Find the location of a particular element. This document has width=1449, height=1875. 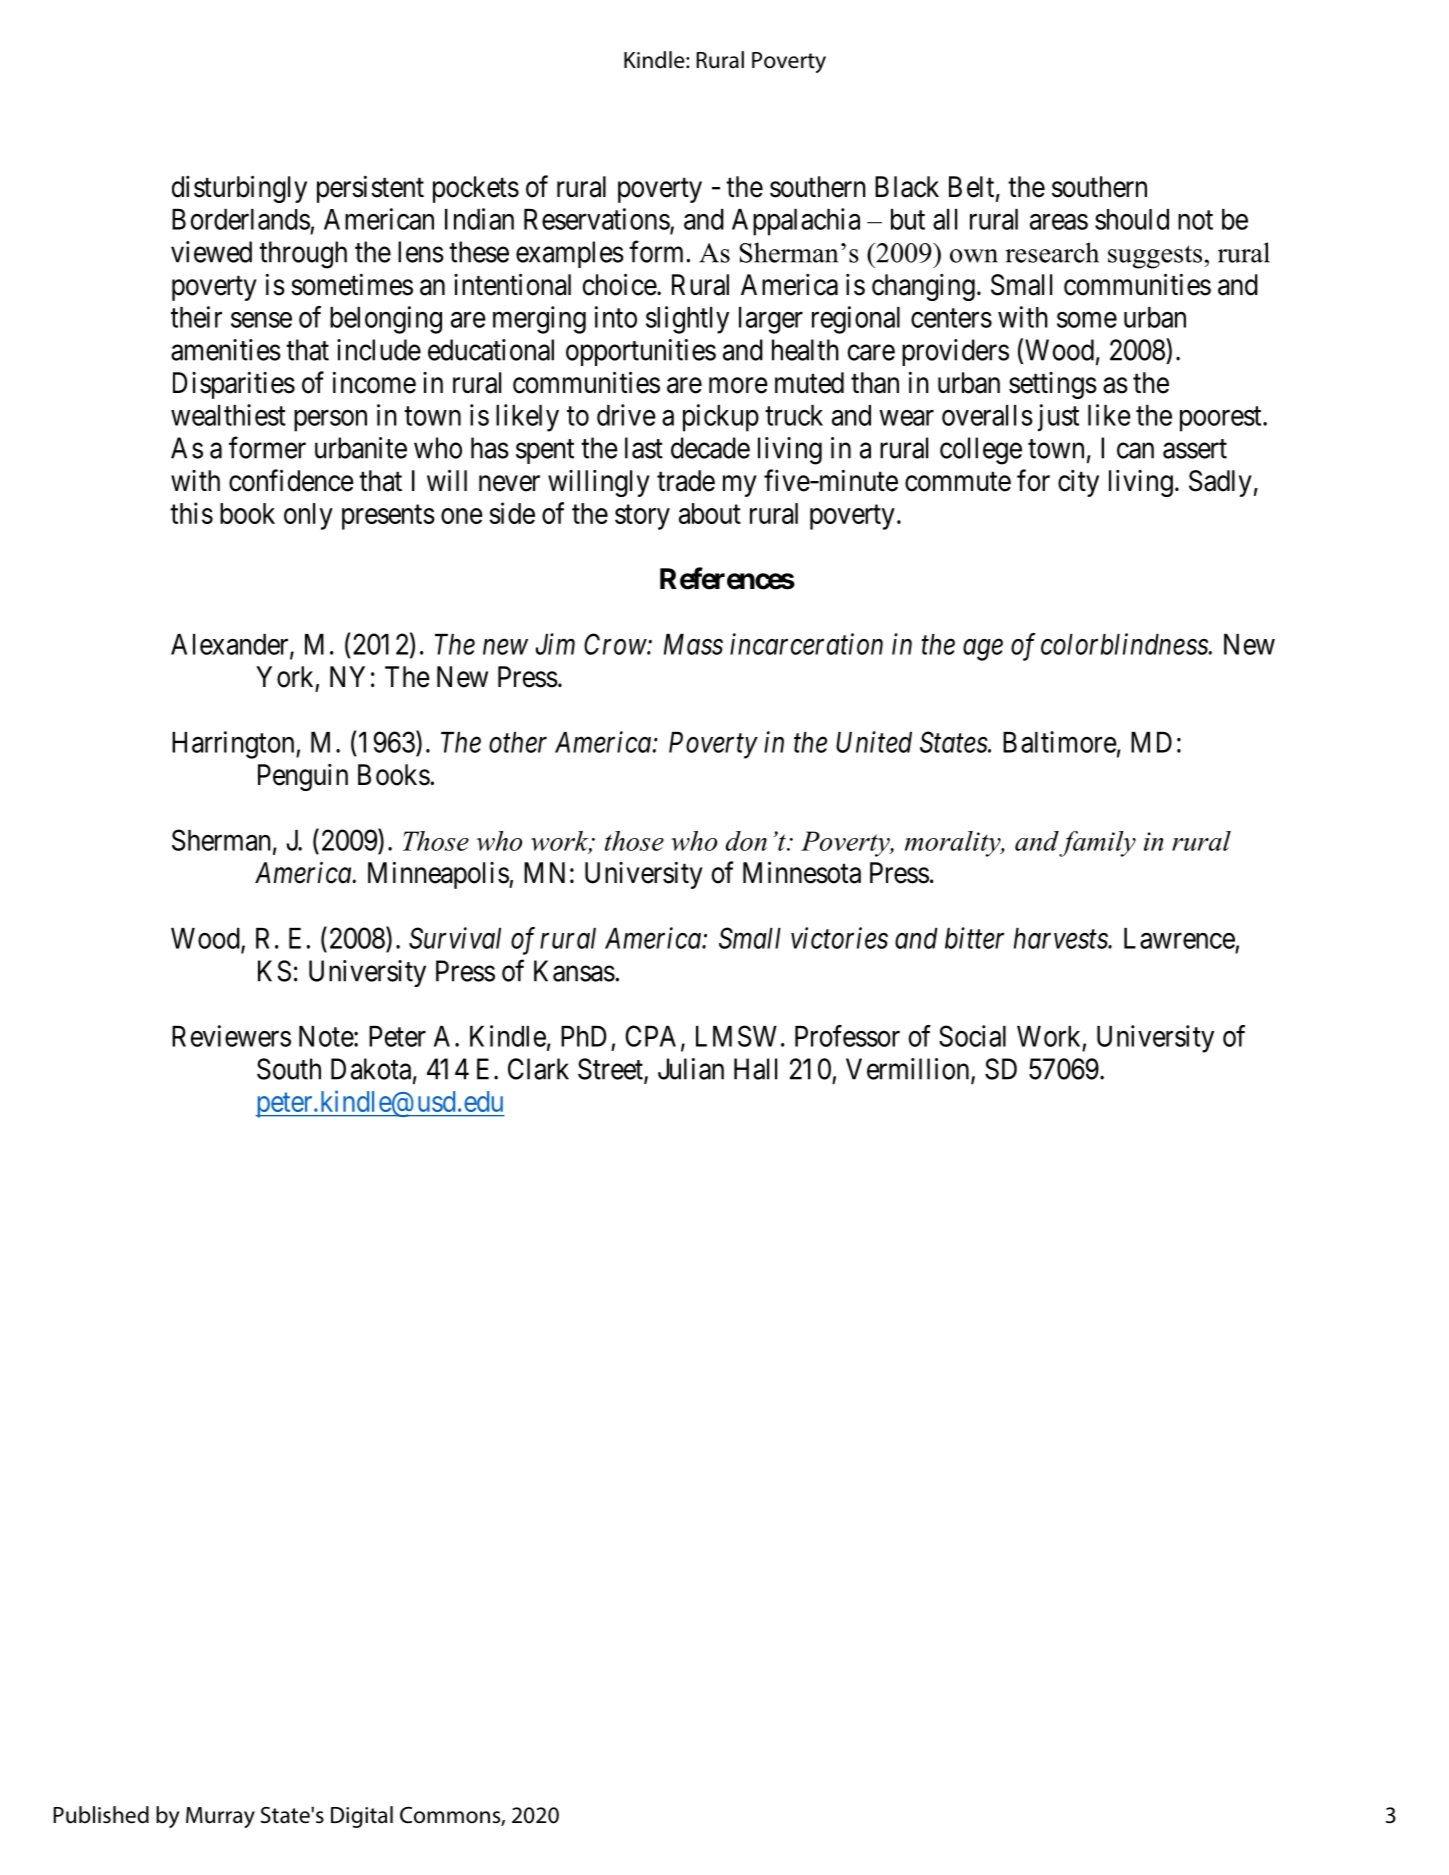

viewed is located at coordinates (211, 252).
